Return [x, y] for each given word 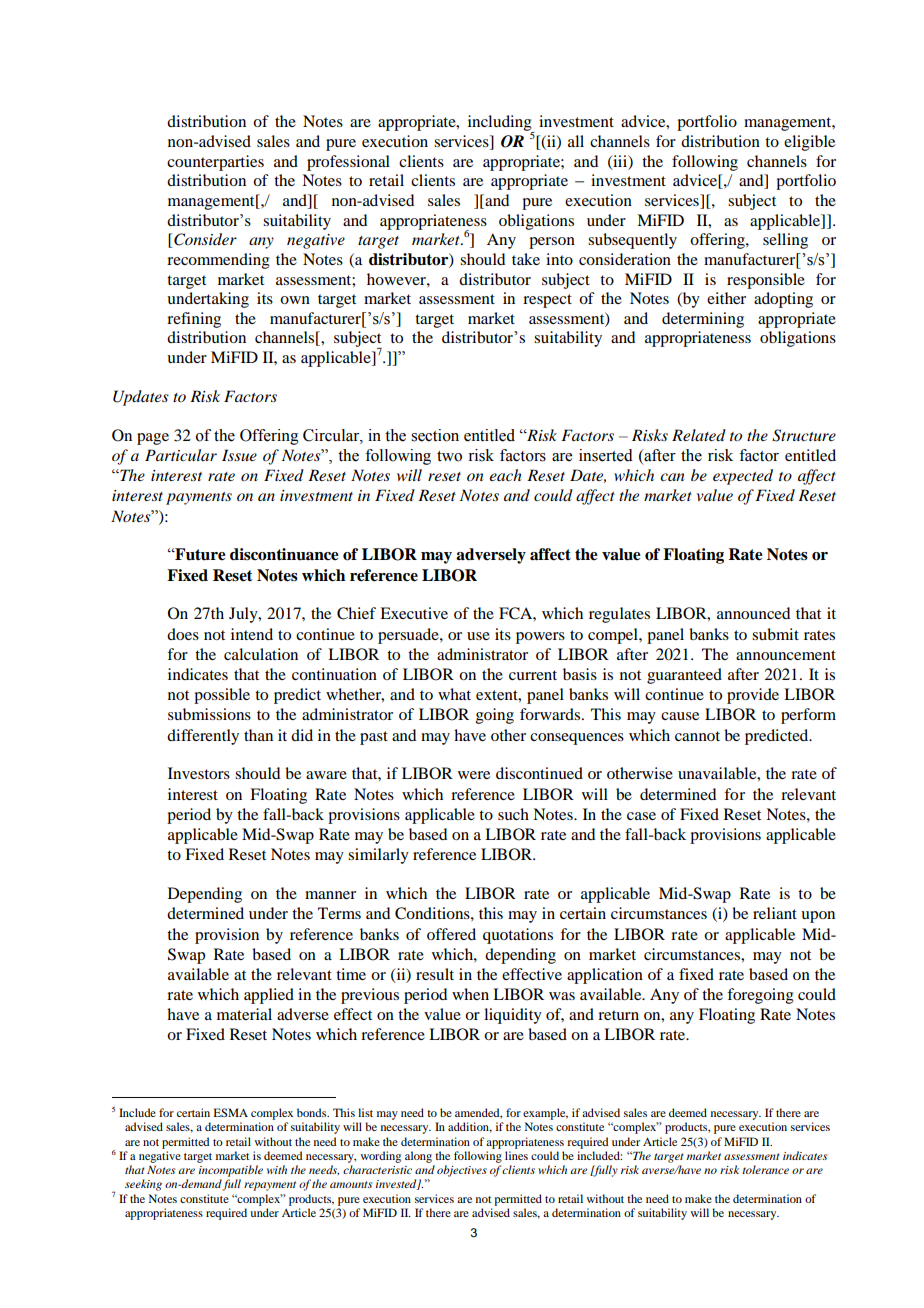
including [501, 124]
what [454, 694]
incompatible [231, 1171]
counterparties [215, 163]
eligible [809, 143]
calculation [261, 654]
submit [775, 634]
